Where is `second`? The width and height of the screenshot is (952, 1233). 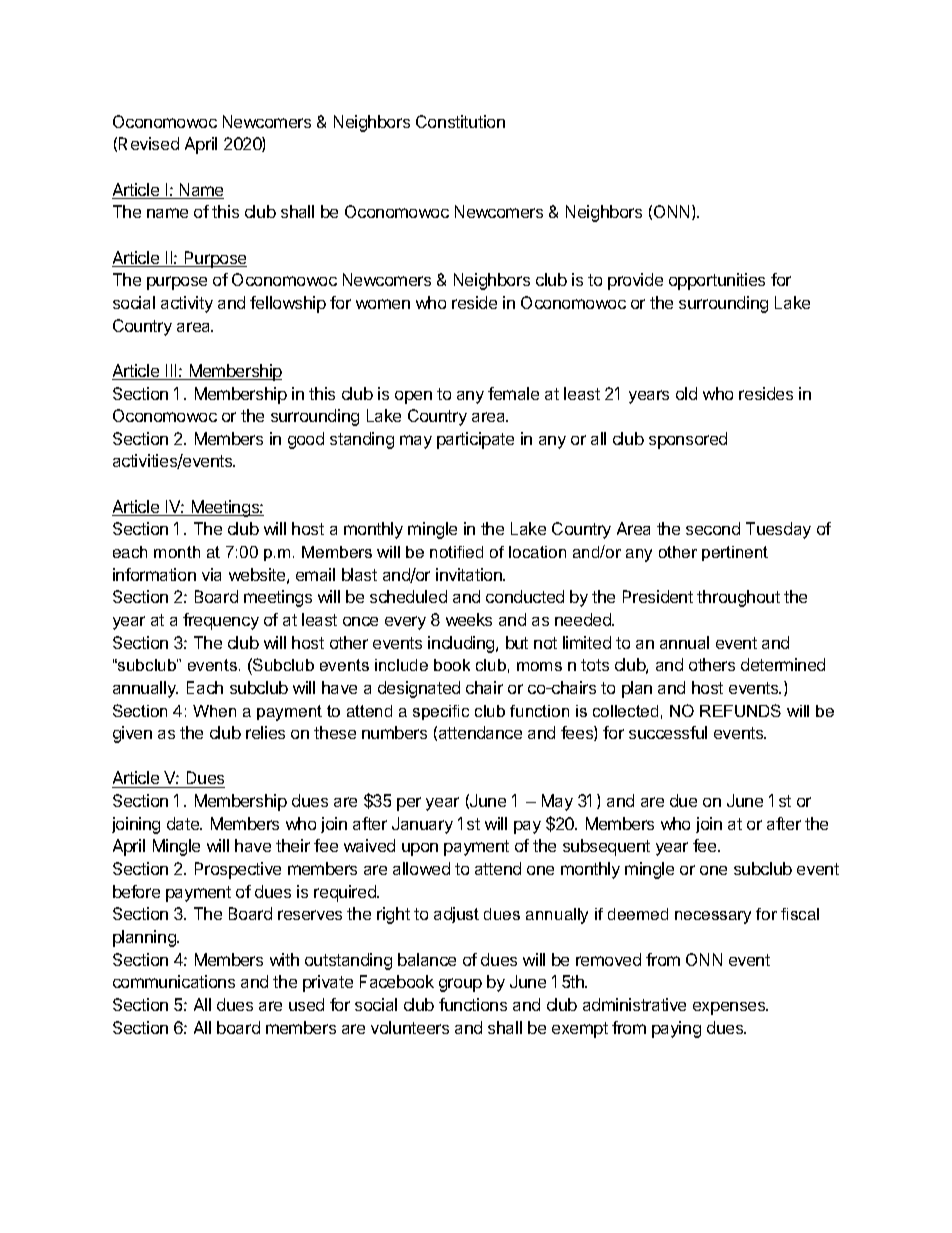
second is located at coordinates (713, 528).
